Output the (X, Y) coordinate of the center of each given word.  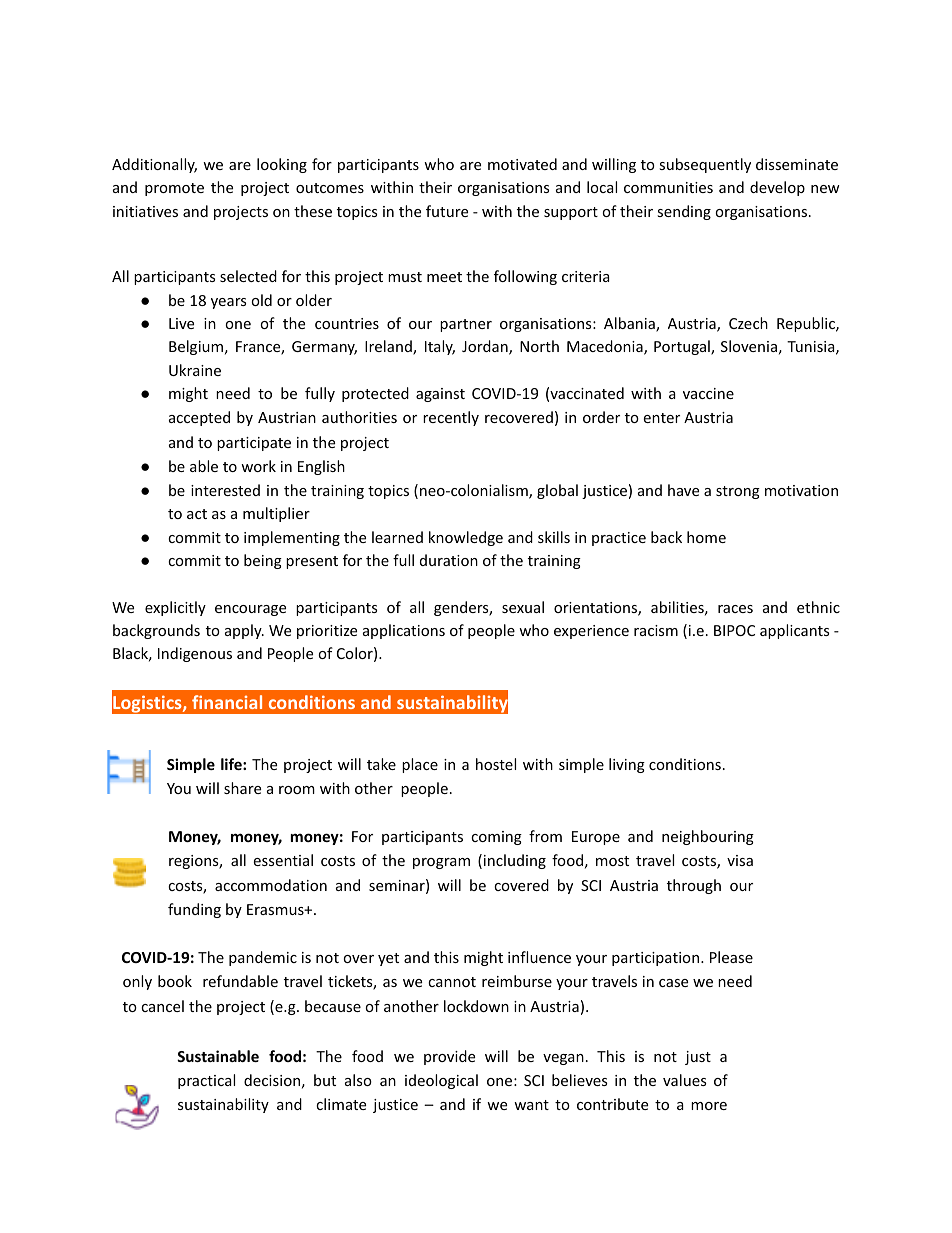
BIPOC (734, 630)
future (447, 211)
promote (174, 189)
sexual (523, 607)
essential (283, 860)
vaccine (708, 393)
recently (451, 418)
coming (496, 838)
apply (244, 631)
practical (206, 1081)
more (709, 1106)
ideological (441, 1081)
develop (777, 188)
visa (740, 860)
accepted (199, 418)
